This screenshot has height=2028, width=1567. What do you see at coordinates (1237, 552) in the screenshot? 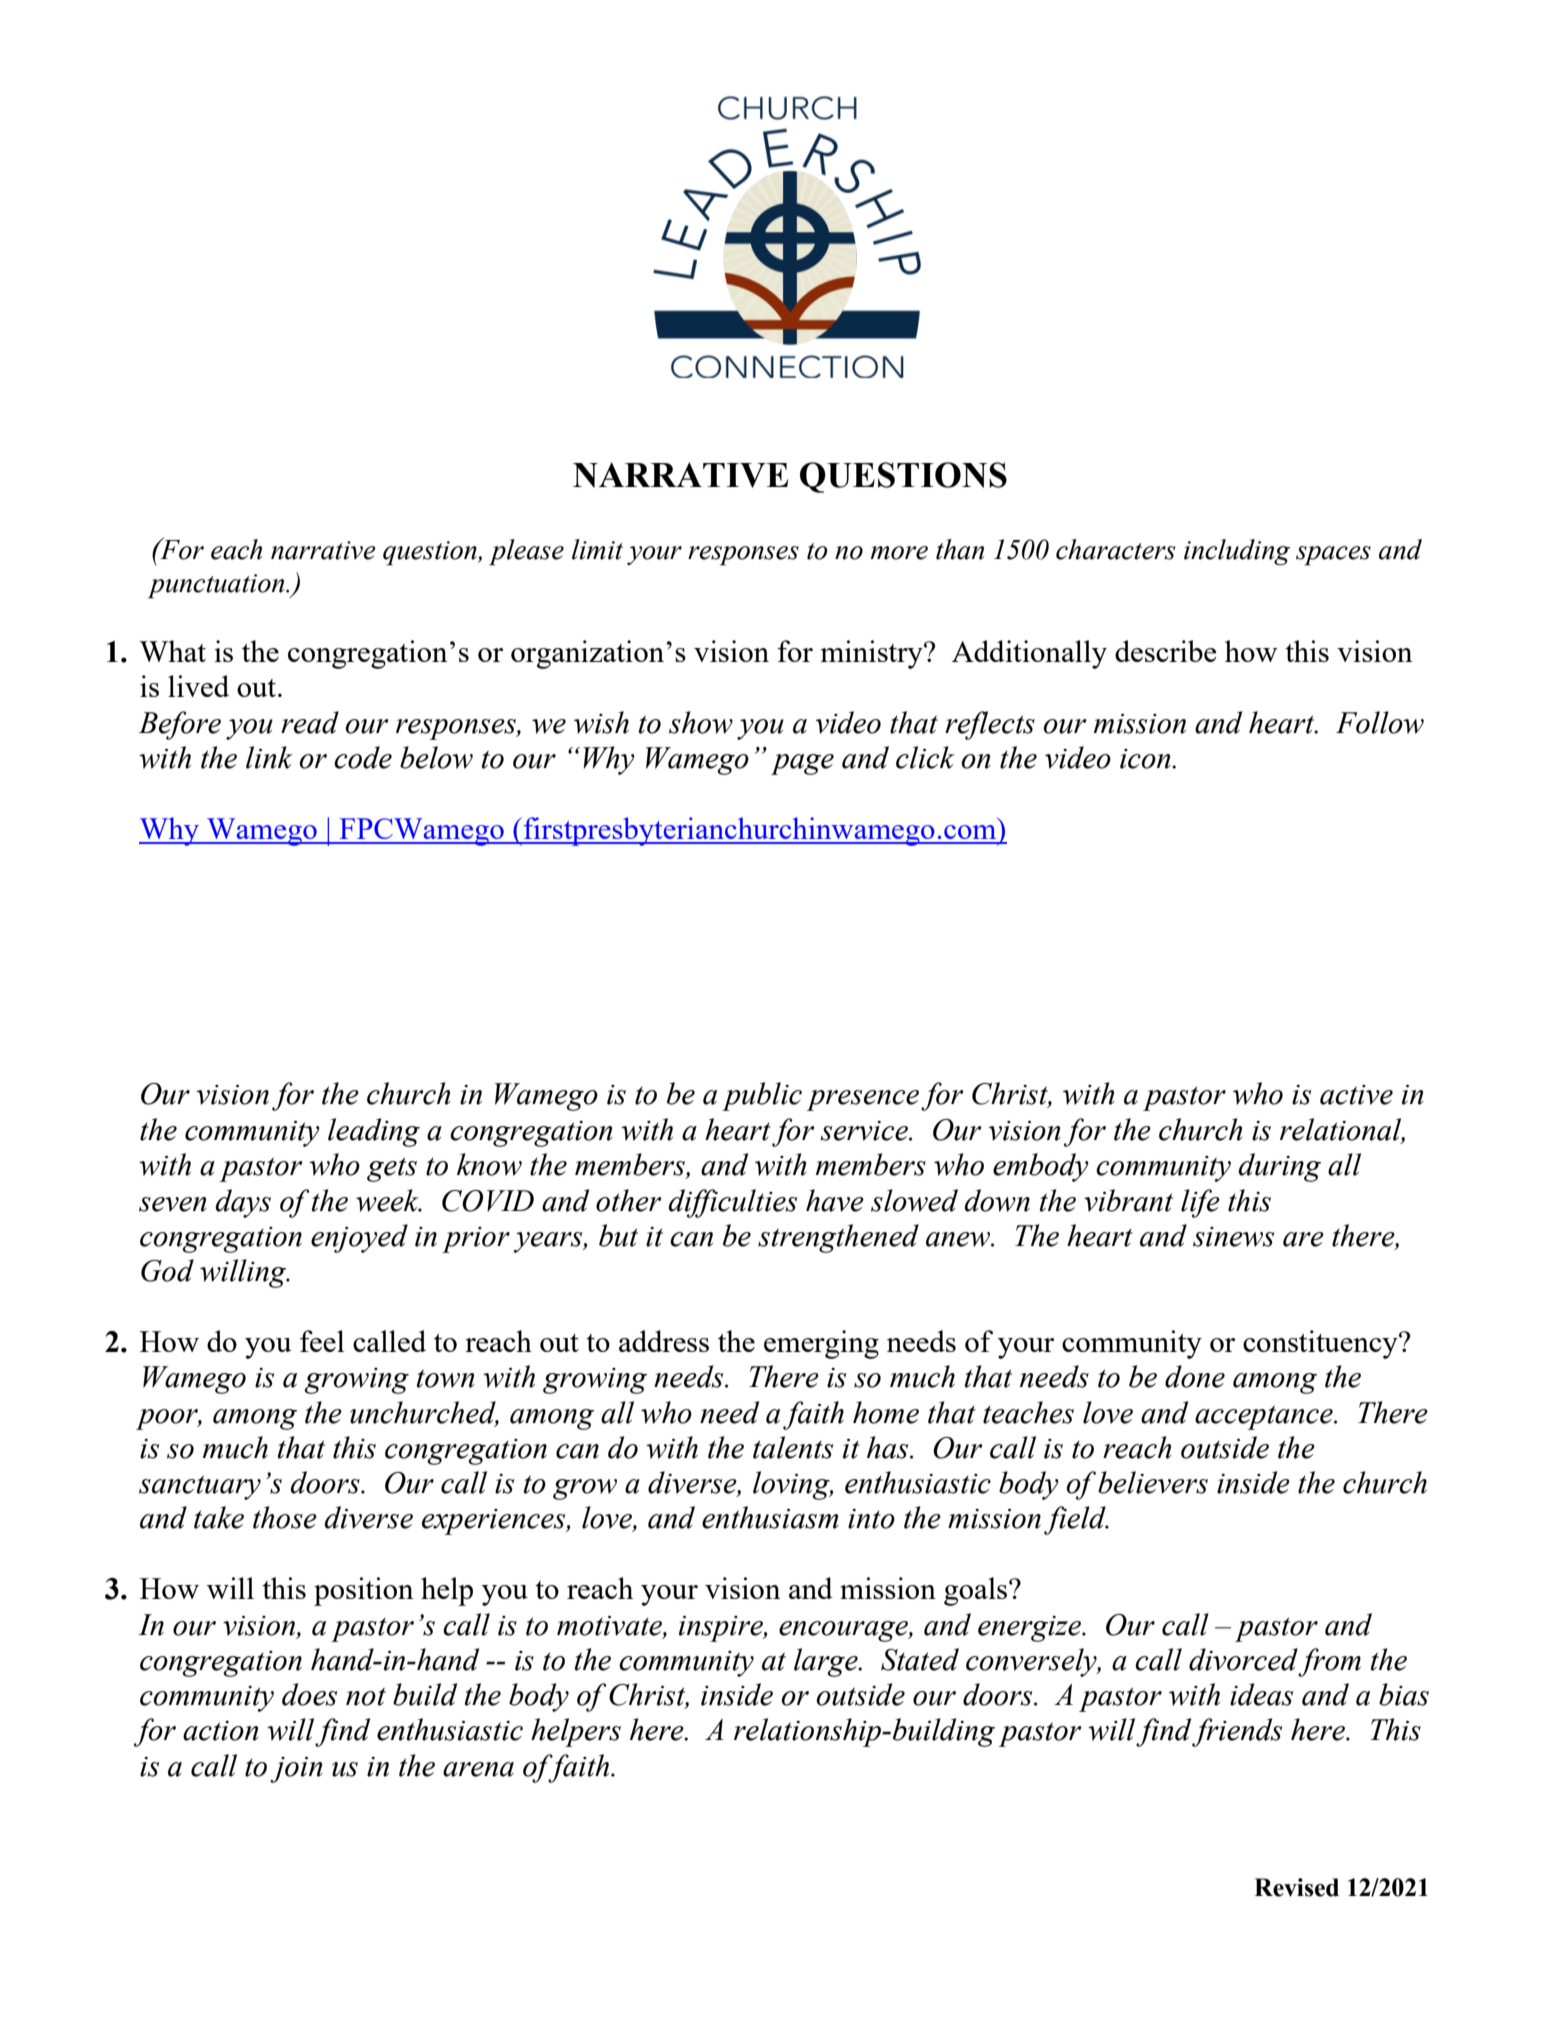
I see `including` at bounding box center [1237, 552].
